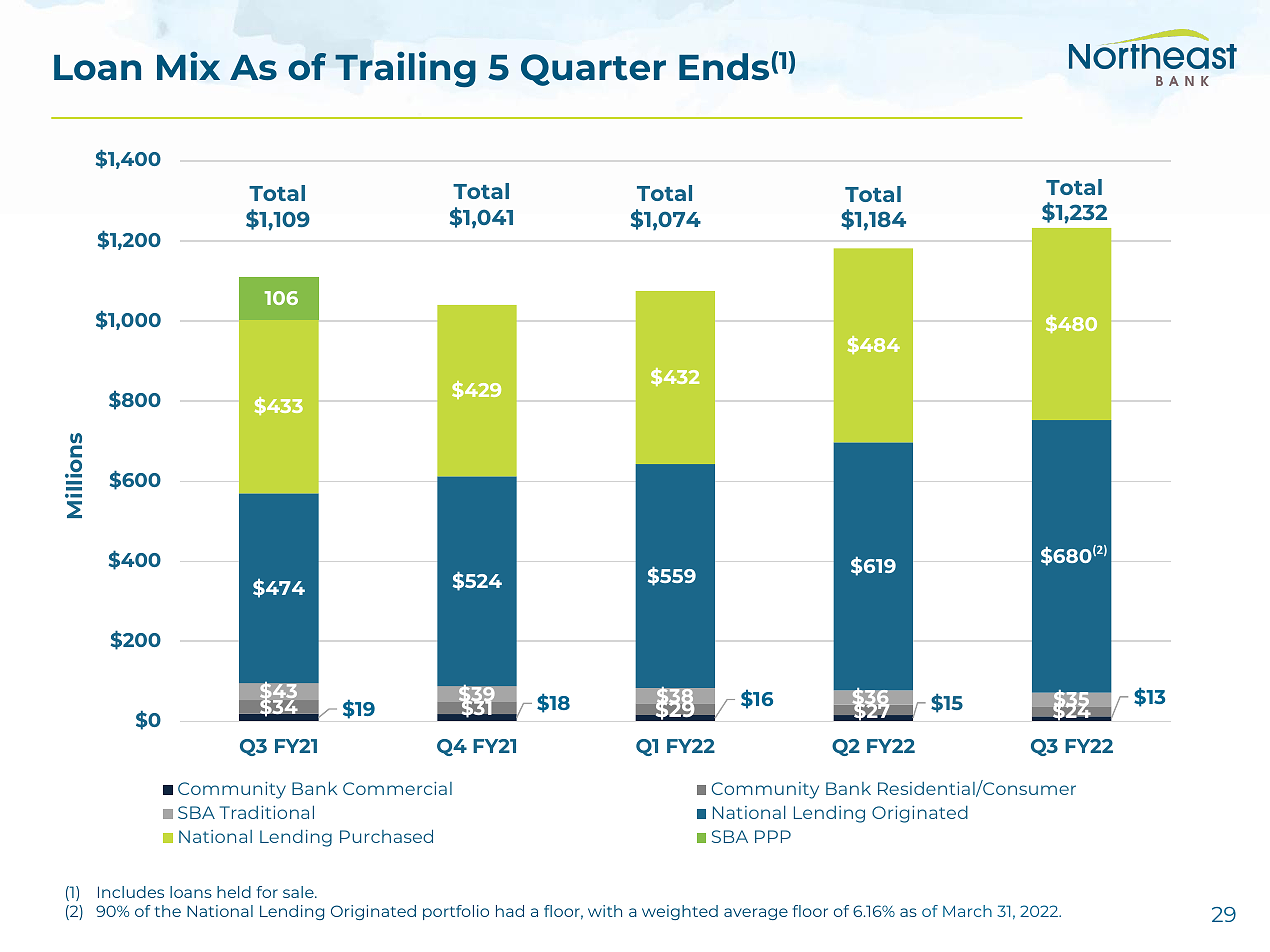 The height and width of the document is (952, 1270). I want to click on Traditional, so click(267, 812).
